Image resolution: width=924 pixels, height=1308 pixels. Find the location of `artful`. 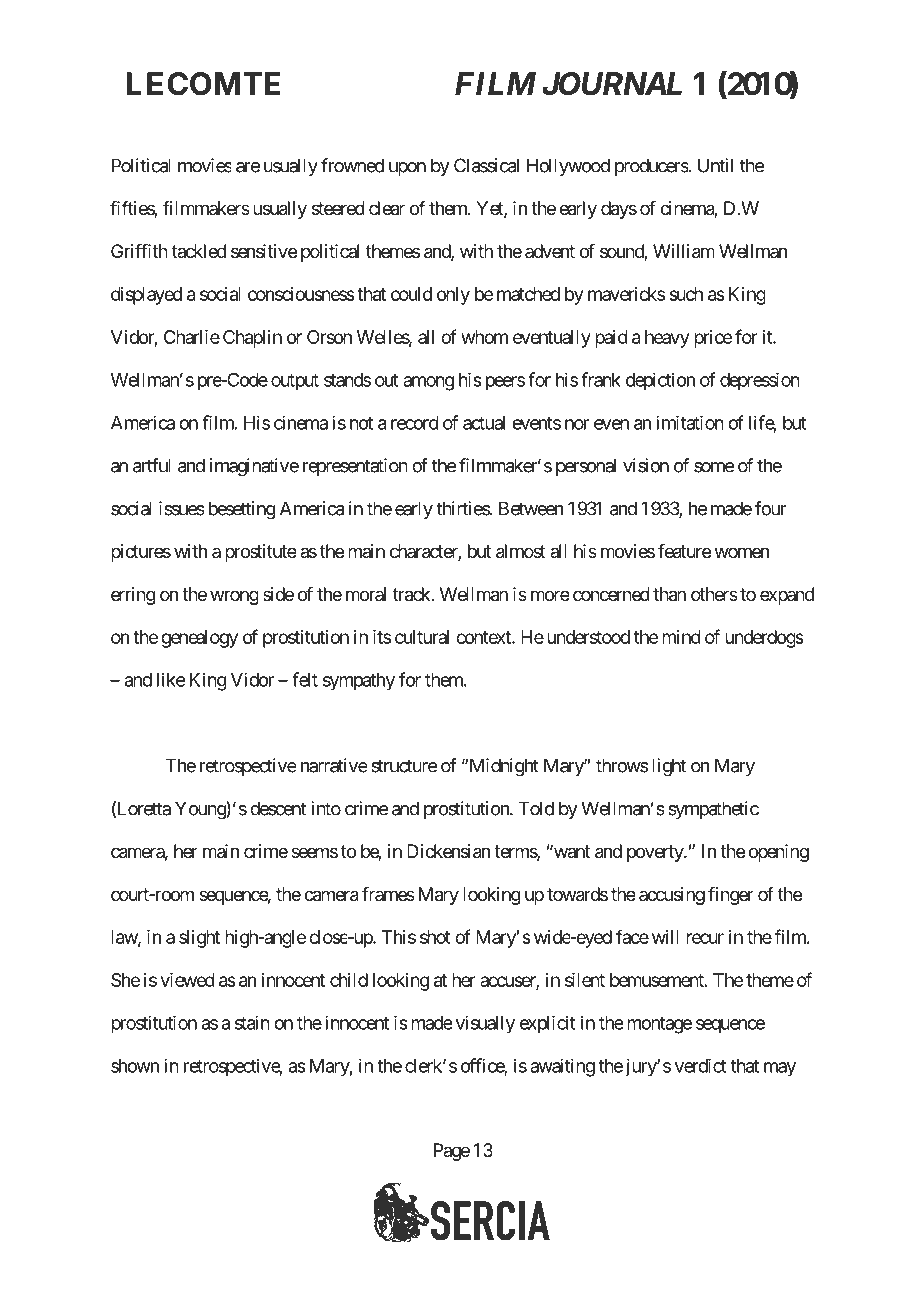

artful is located at coordinates (152, 465).
